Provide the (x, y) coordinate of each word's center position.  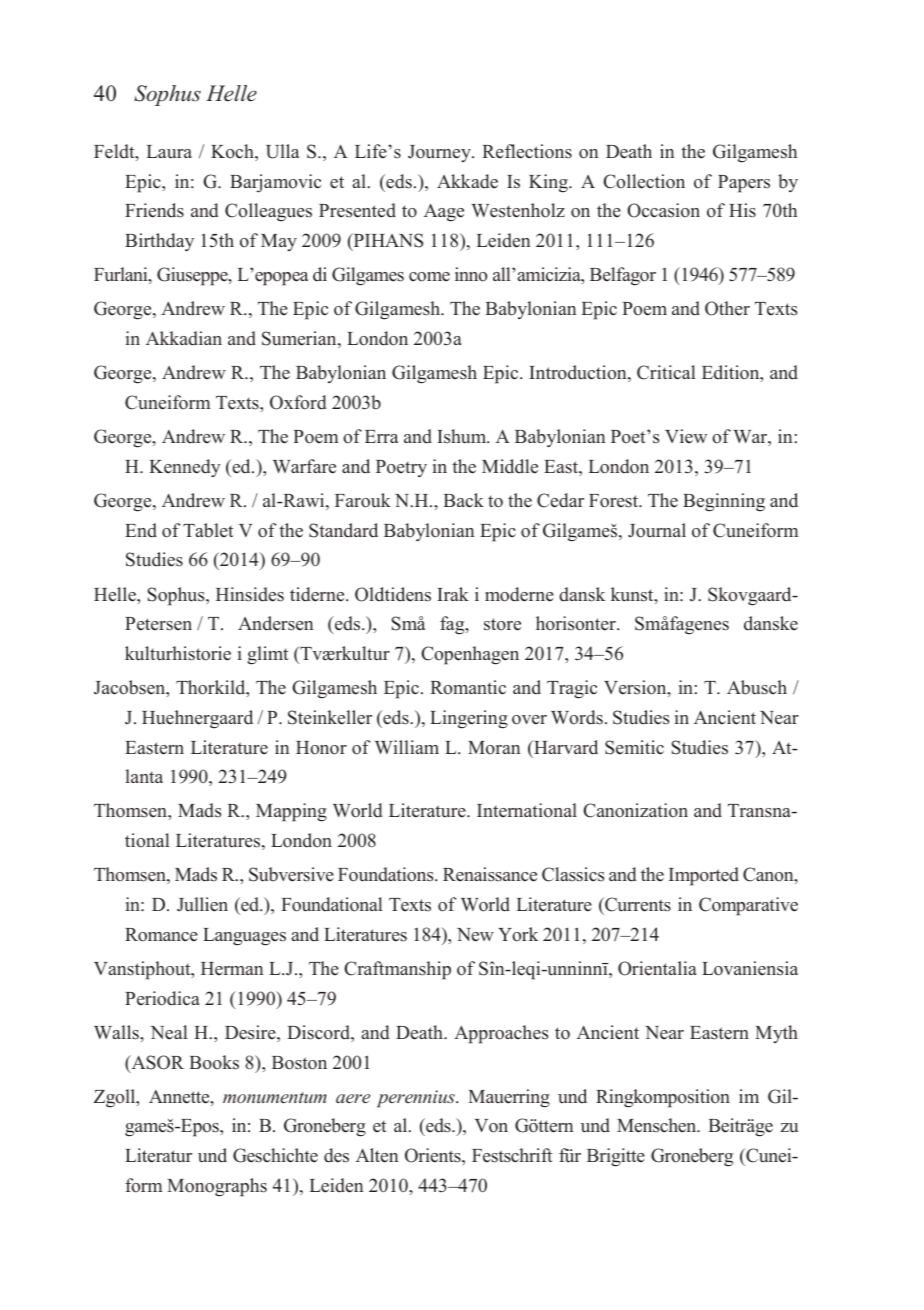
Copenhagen (470, 655)
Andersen (275, 623)
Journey (440, 153)
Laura (169, 152)
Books (214, 1062)
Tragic (572, 689)
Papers (744, 184)
